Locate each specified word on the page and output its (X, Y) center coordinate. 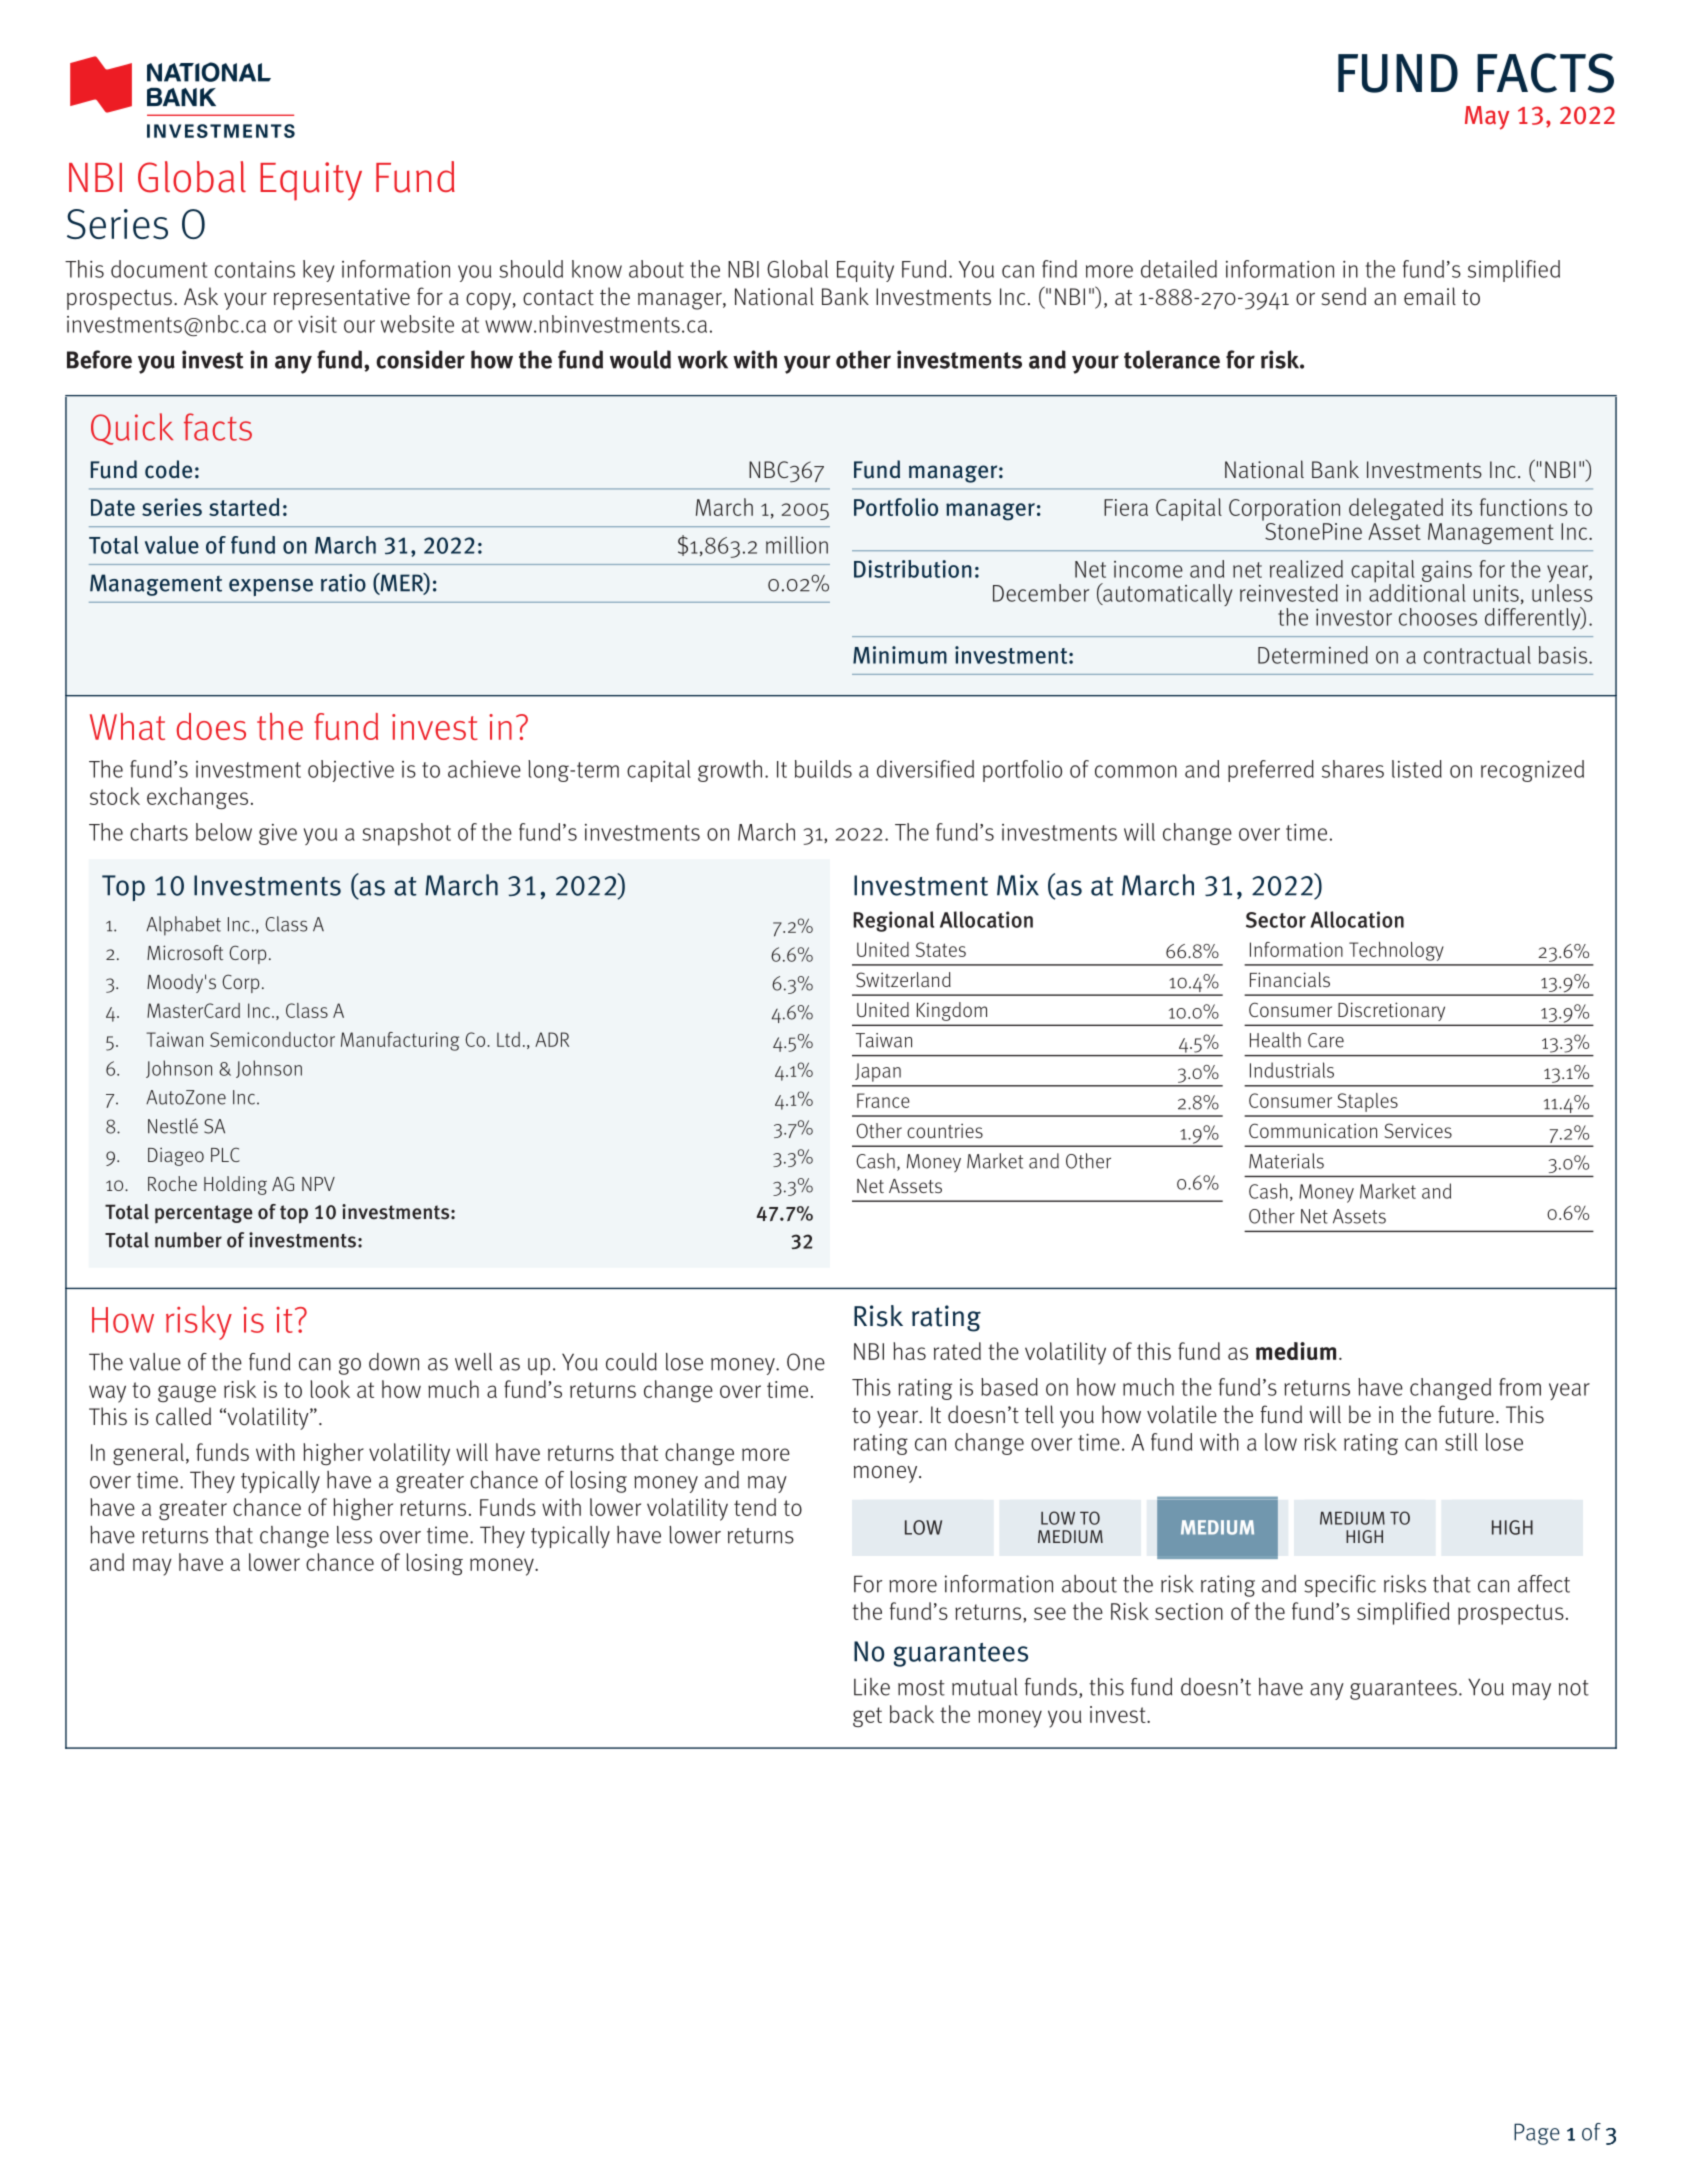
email (1430, 296)
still (1461, 1442)
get (867, 1717)
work (703, 359)
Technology (1396, 951)
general (148, 1454)
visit (317, 324)
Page (1537, 2134)
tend (755, 1507)
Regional (893, 921)
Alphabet (183, 926)
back (912, 1714)
